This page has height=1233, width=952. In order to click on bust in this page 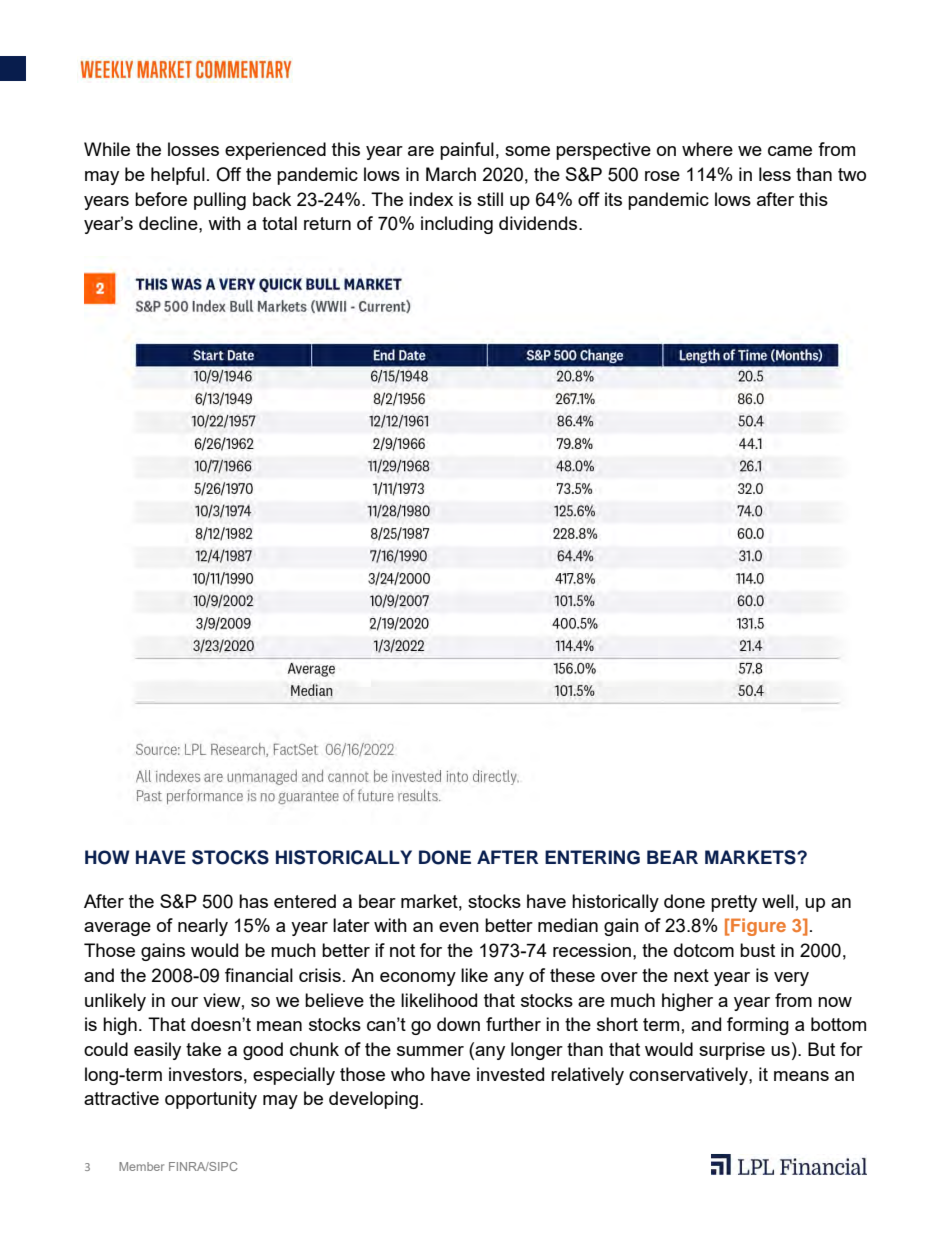, I will do `click(757, 950)`.
